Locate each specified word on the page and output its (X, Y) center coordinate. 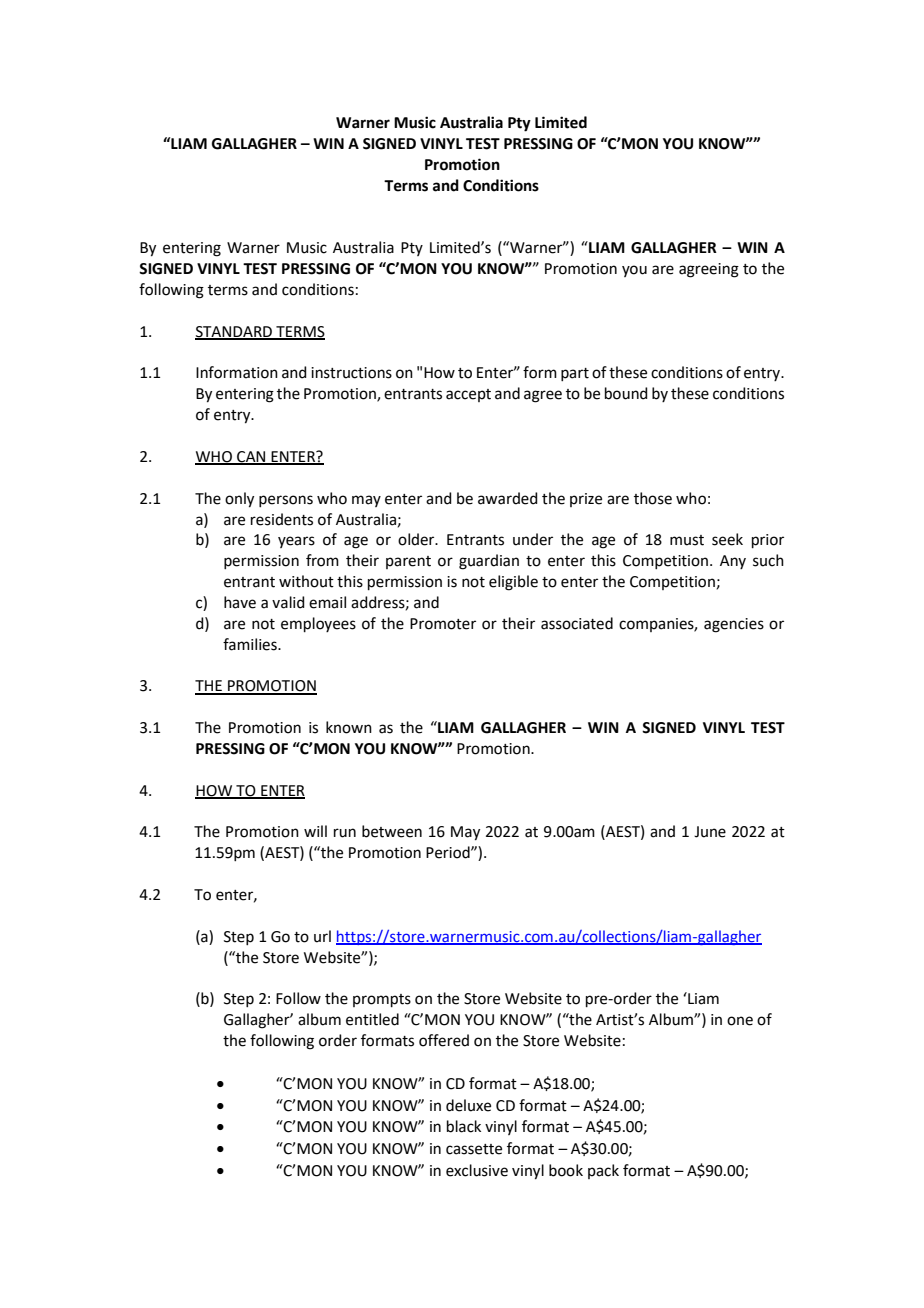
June (710, 832)
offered (444, 1040)
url (322, 936)
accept (468, 395)
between (392, 831)
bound (626, 393)
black (464, 1126)
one (740, 1021)
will (315, 831)
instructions (351, 373)
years (296, 542)
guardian (489, 562)
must (687, 540)
